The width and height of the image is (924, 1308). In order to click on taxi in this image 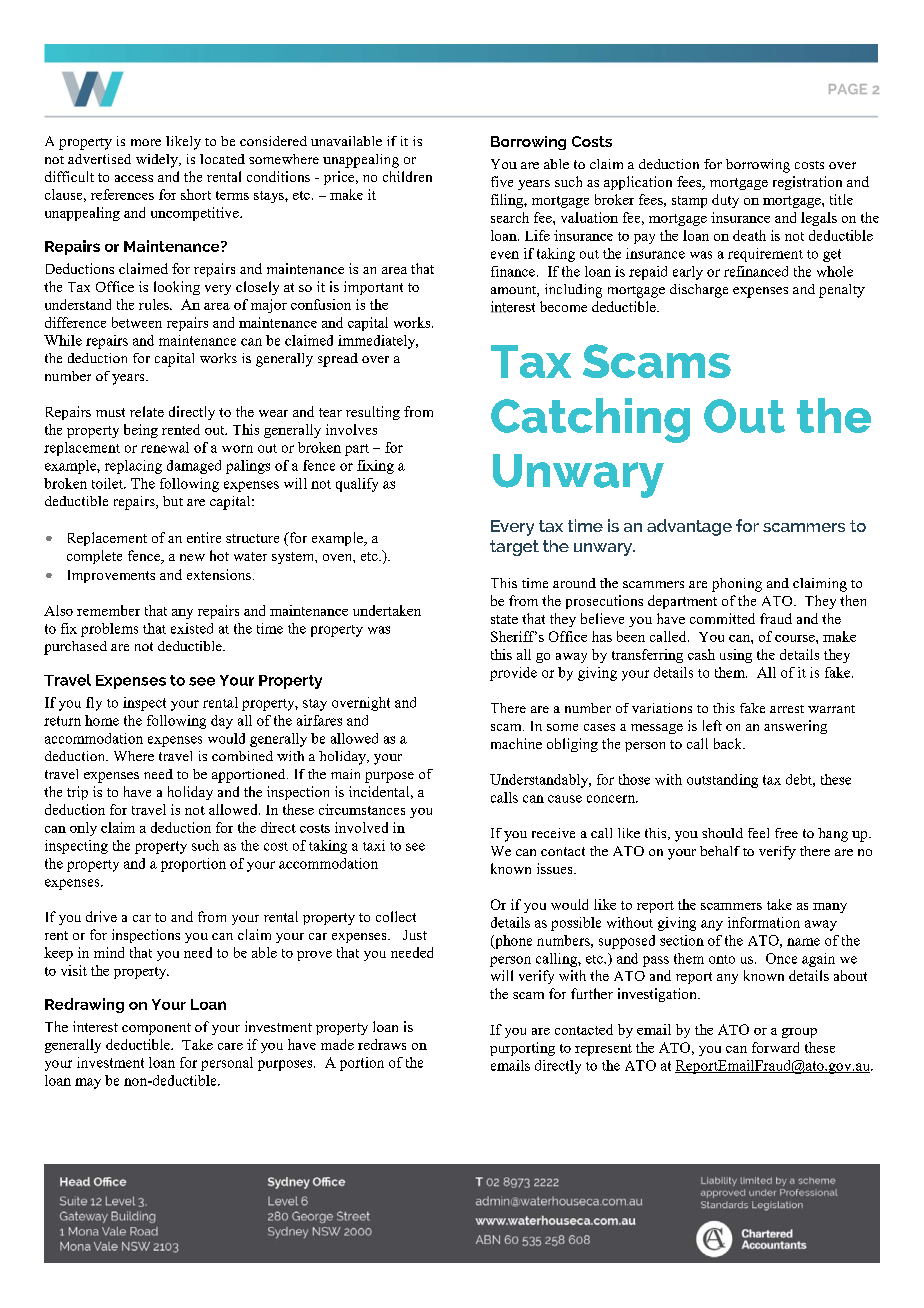, I will do `click(374, 845)`.
